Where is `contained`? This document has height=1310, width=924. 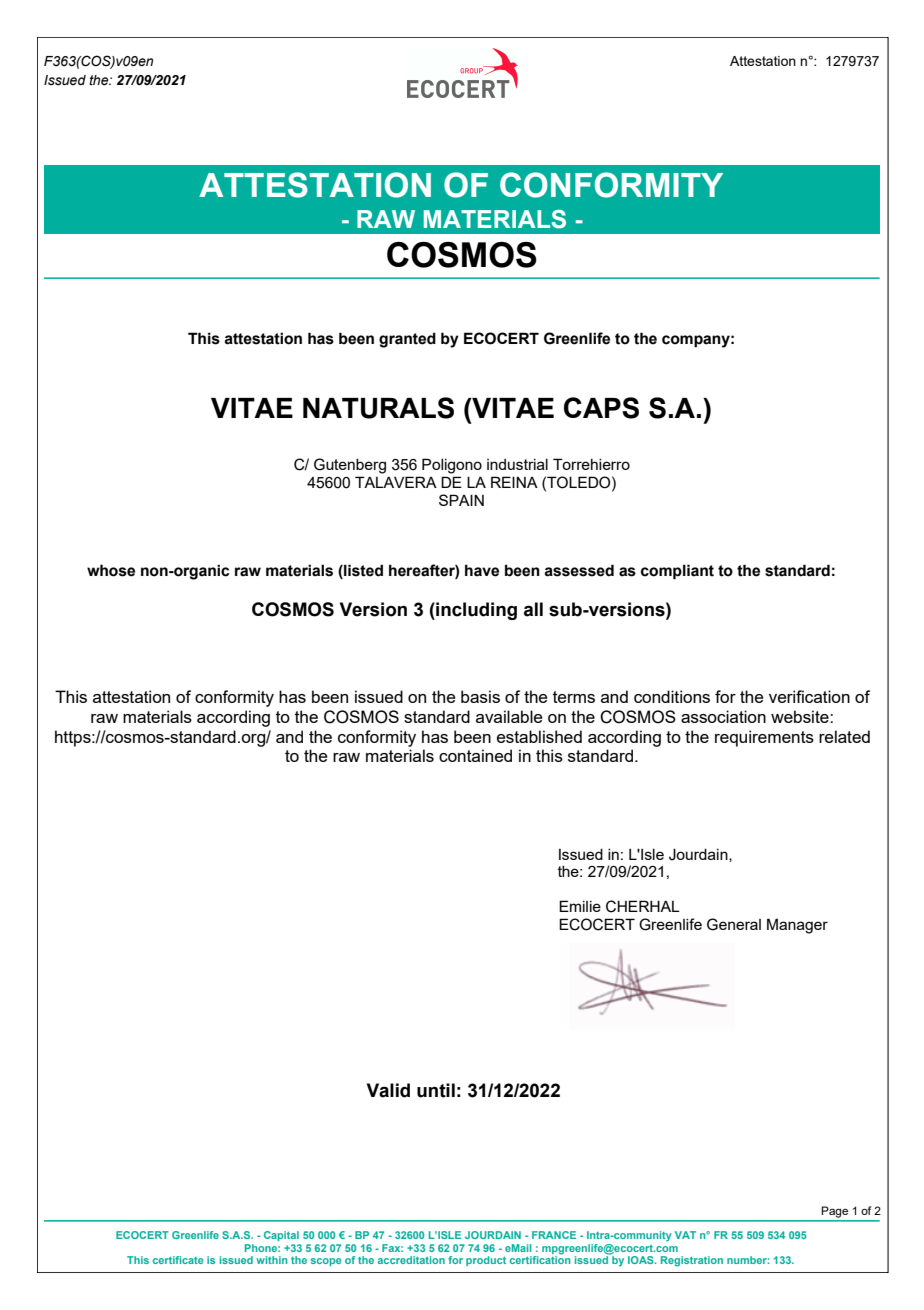 contained is located at coordinates (475, 755).
